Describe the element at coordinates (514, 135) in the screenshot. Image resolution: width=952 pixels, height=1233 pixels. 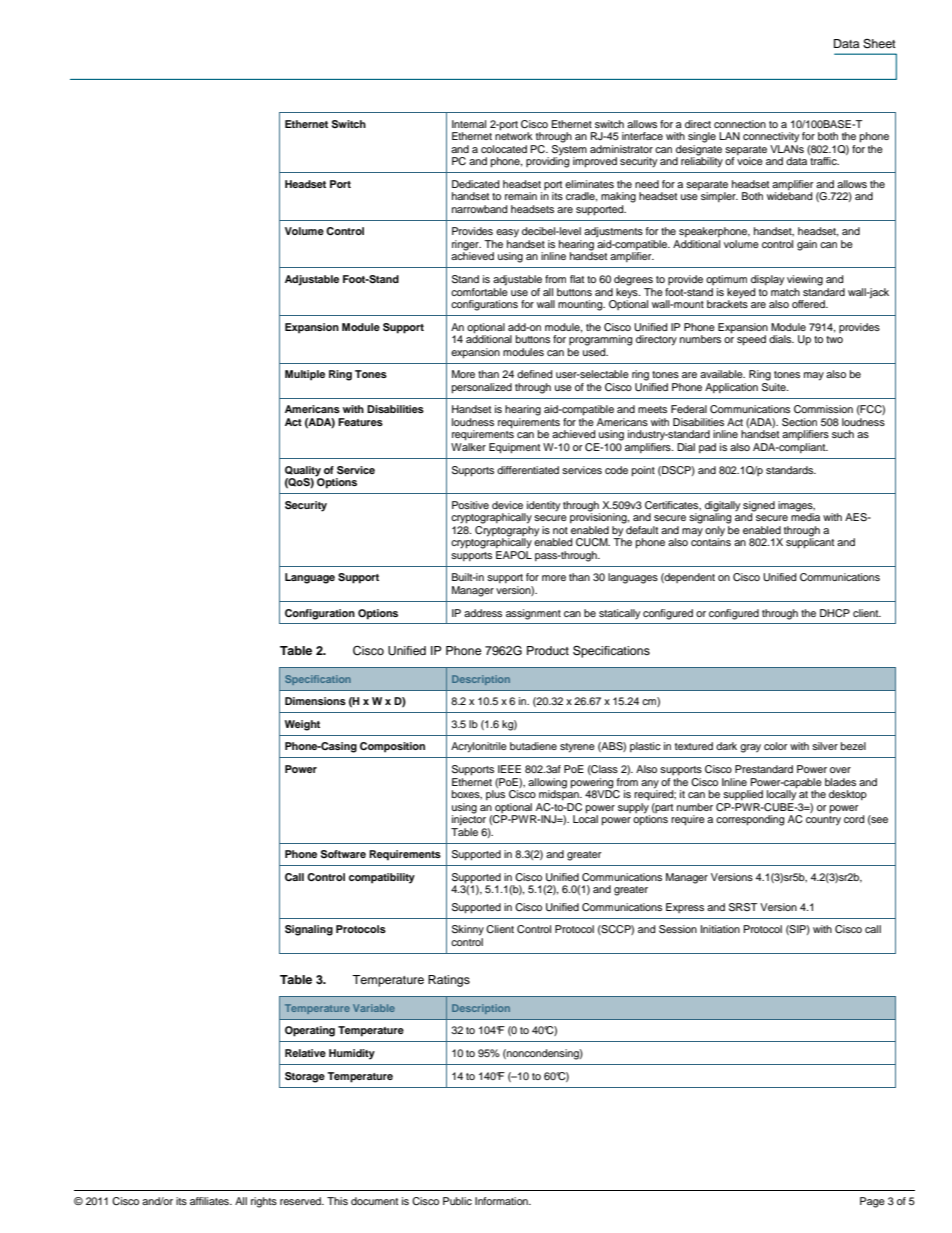
I see `network` at that location.
